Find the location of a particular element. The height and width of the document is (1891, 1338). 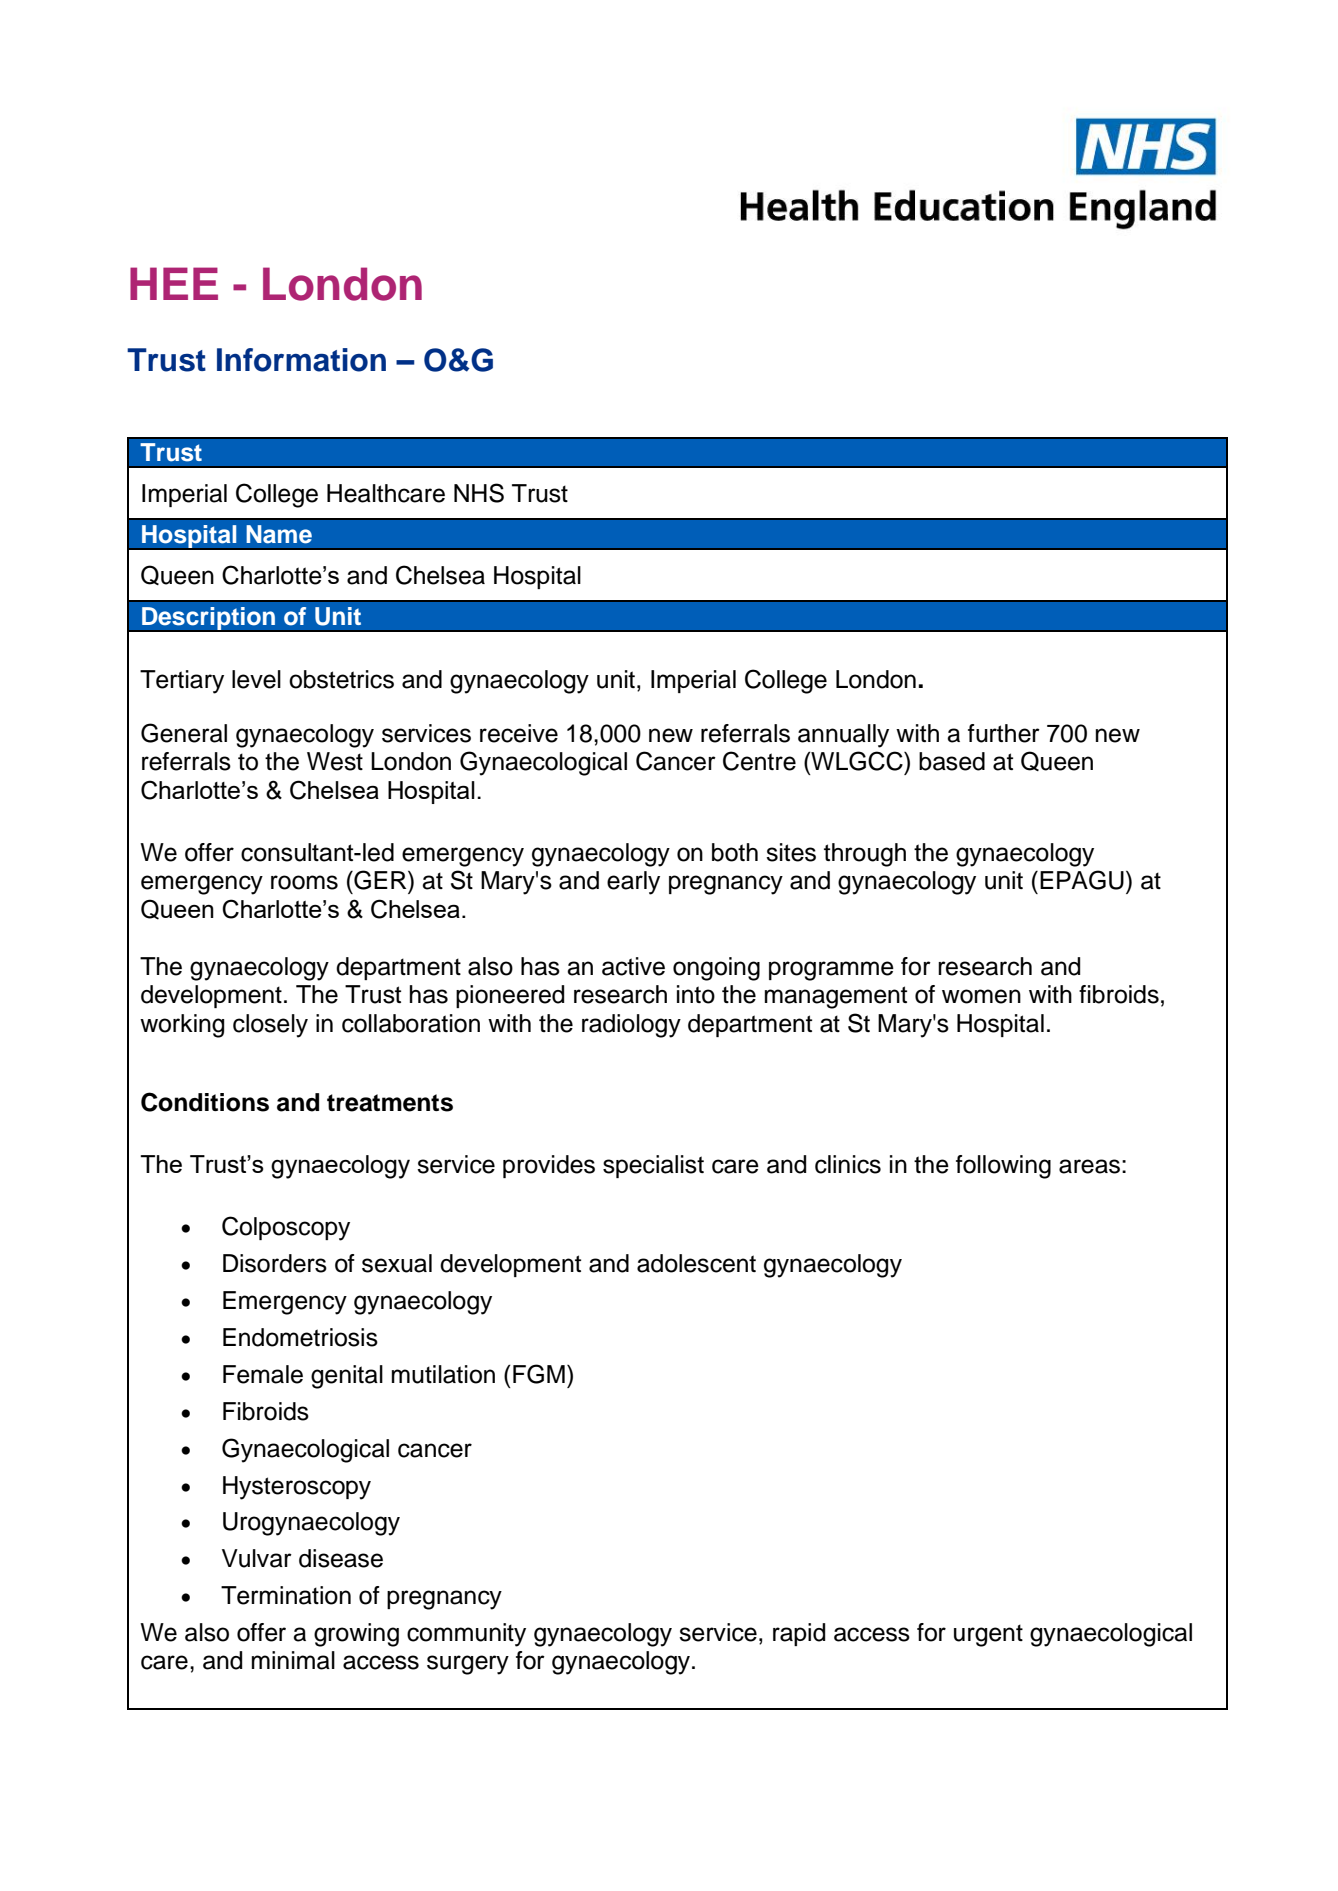

closely is located at coordinates (270, 1026).
